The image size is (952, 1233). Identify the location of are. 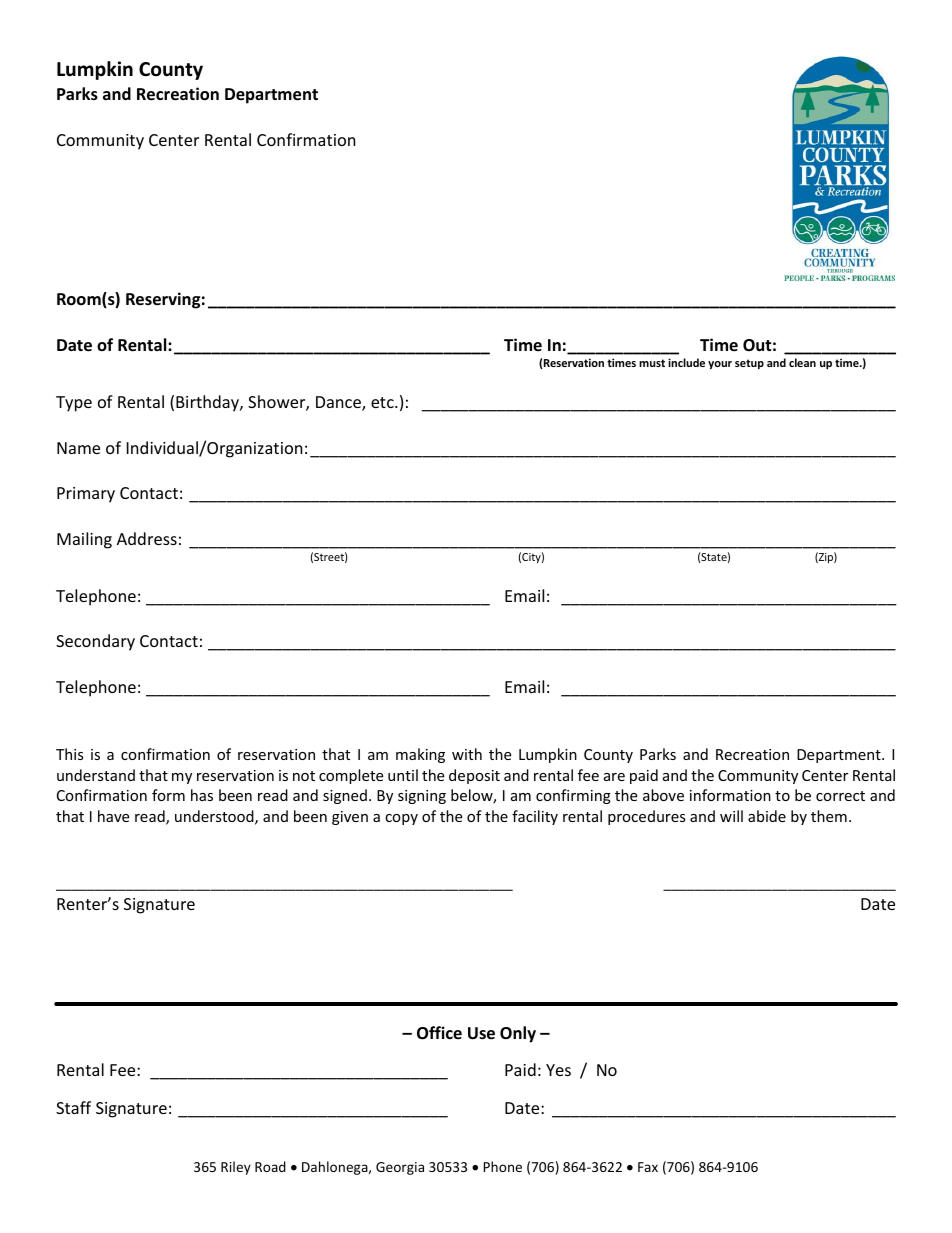
(614, 777).
